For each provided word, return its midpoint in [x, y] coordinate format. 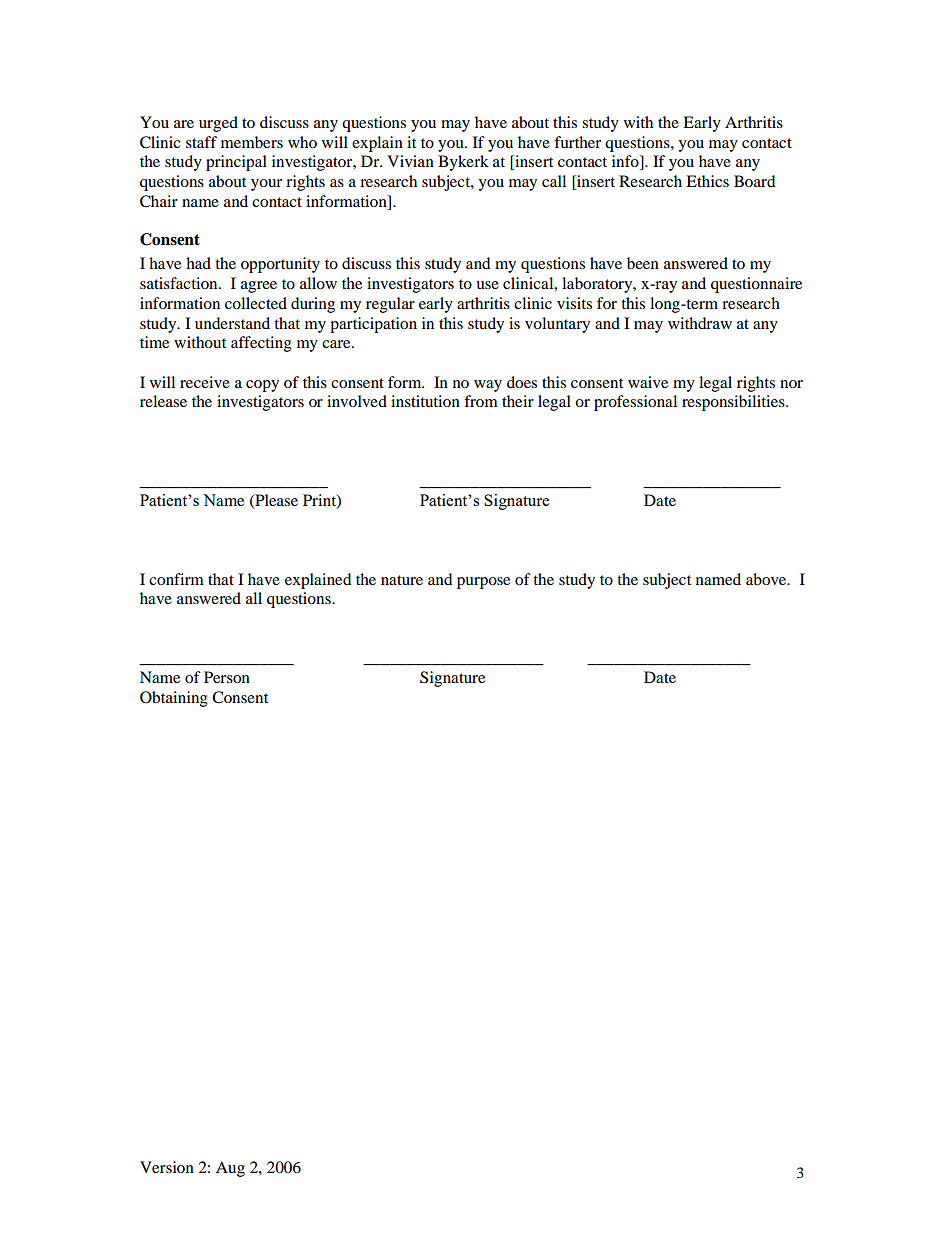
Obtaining [174, 699]
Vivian [410, 161]
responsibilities [734, 403]
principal [236, 163]
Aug [230, 1169]
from [481, 401]
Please [275, 501]
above [767, 579]
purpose [483, 583]
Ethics [707, 181]
